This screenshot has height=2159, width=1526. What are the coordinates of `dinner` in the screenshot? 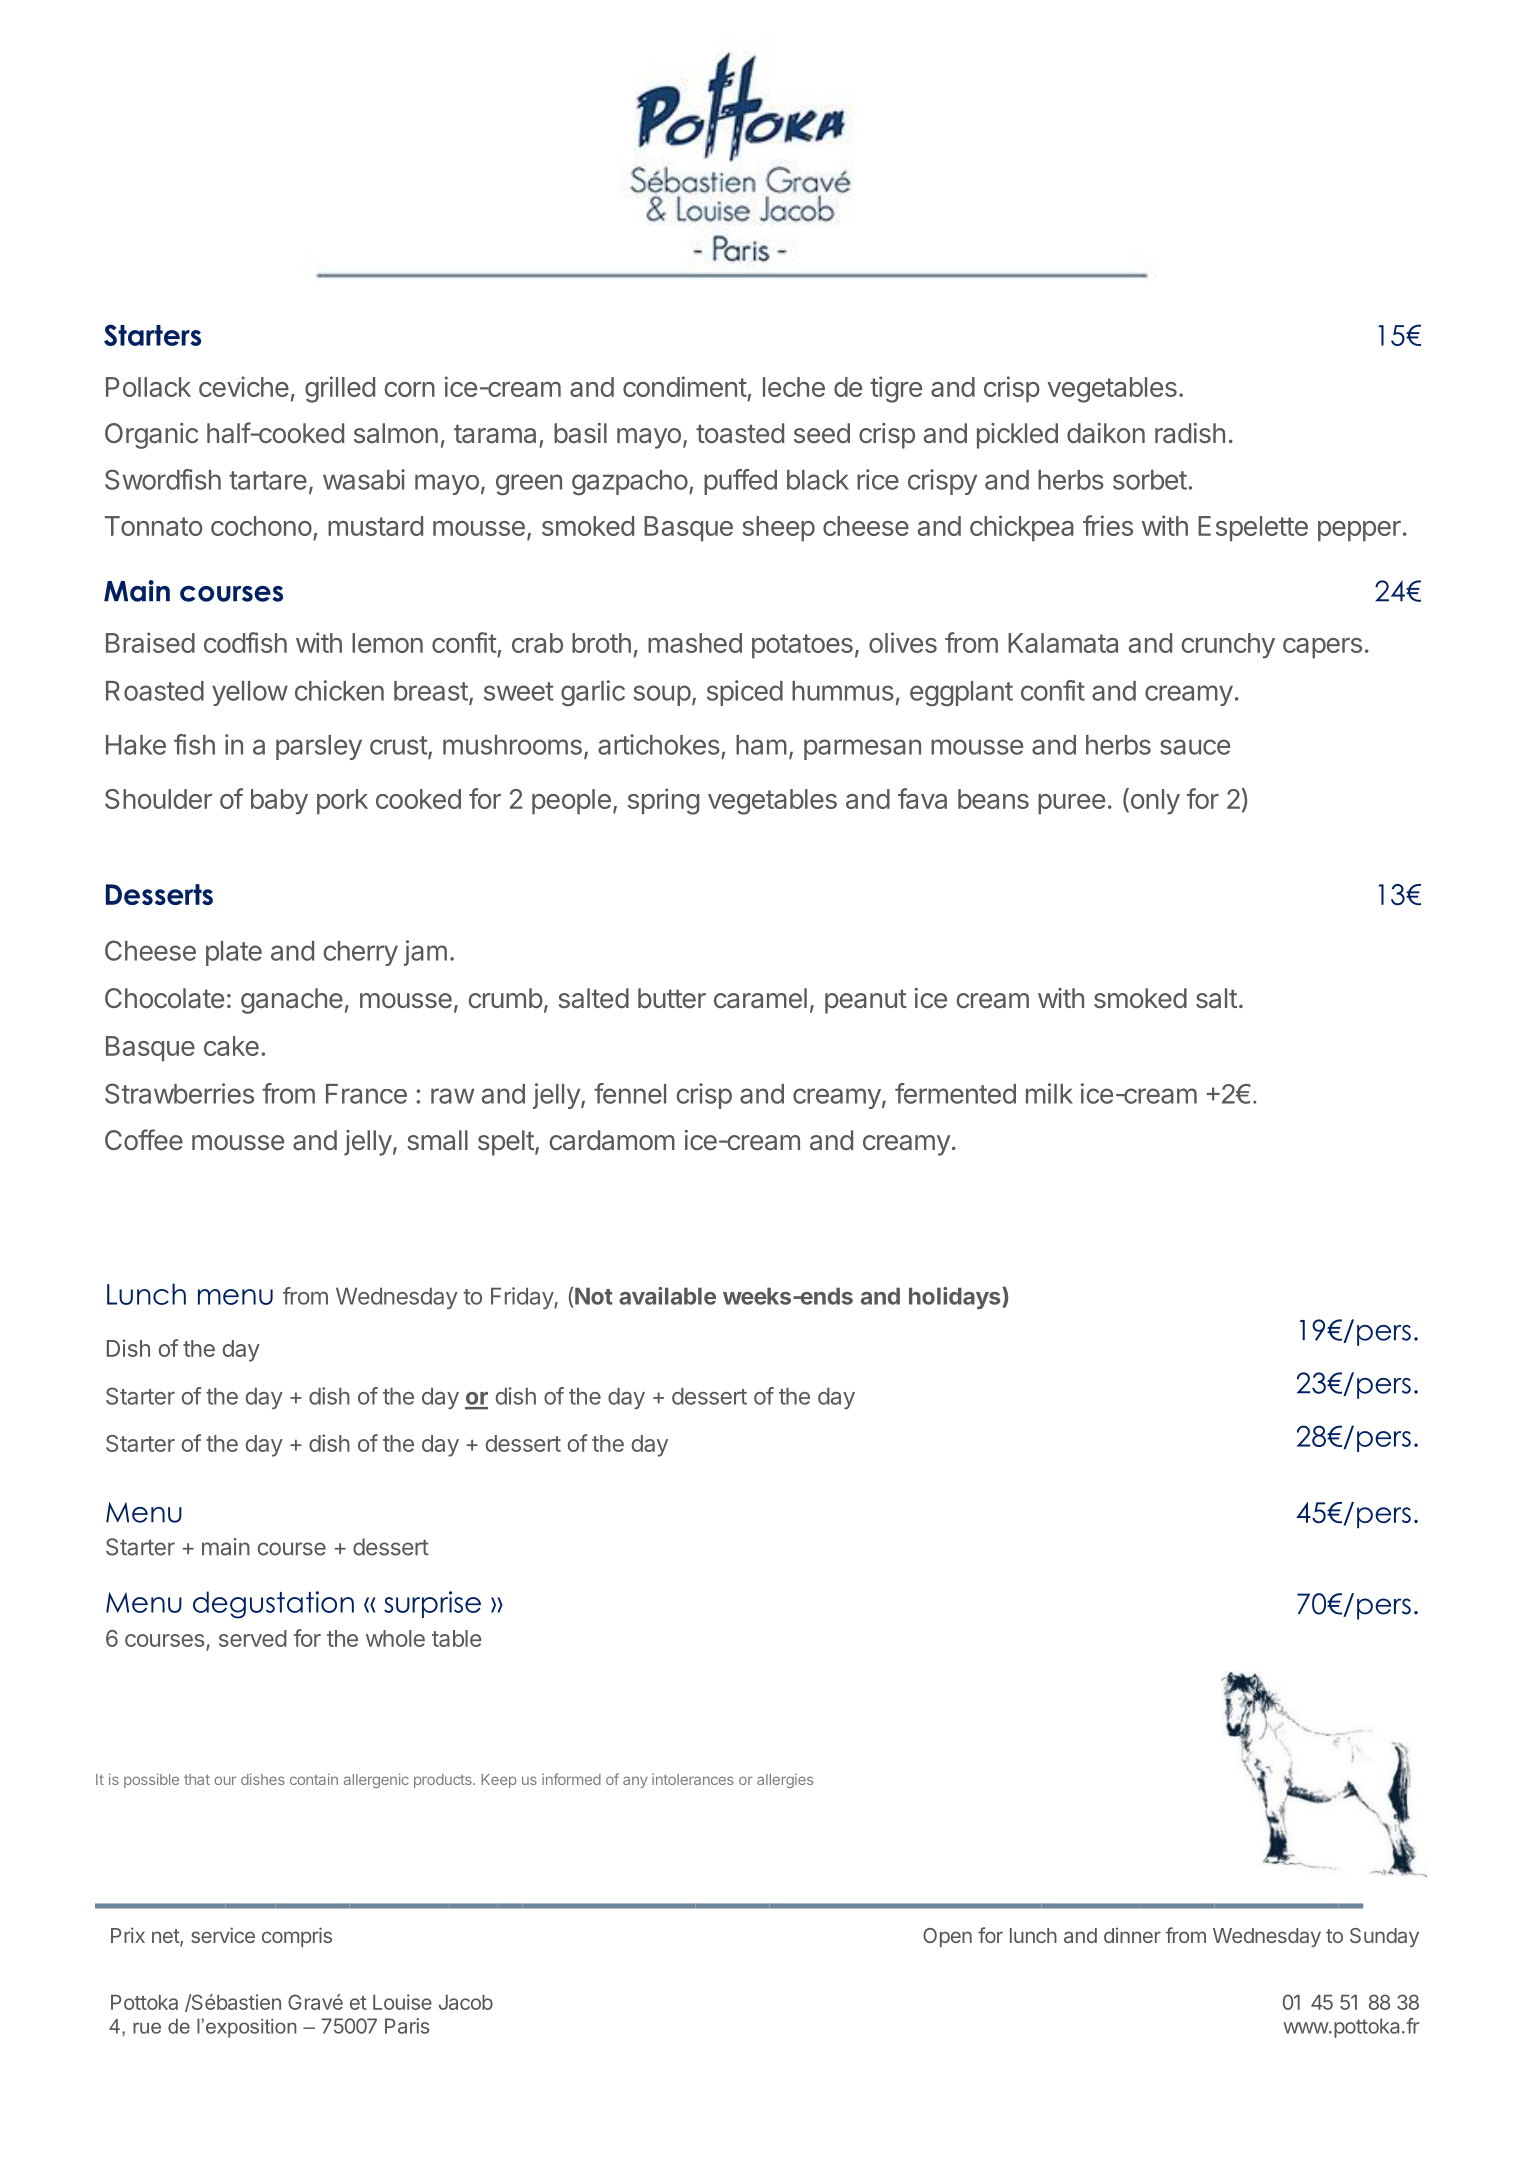 It's located at (1132, 1935).
